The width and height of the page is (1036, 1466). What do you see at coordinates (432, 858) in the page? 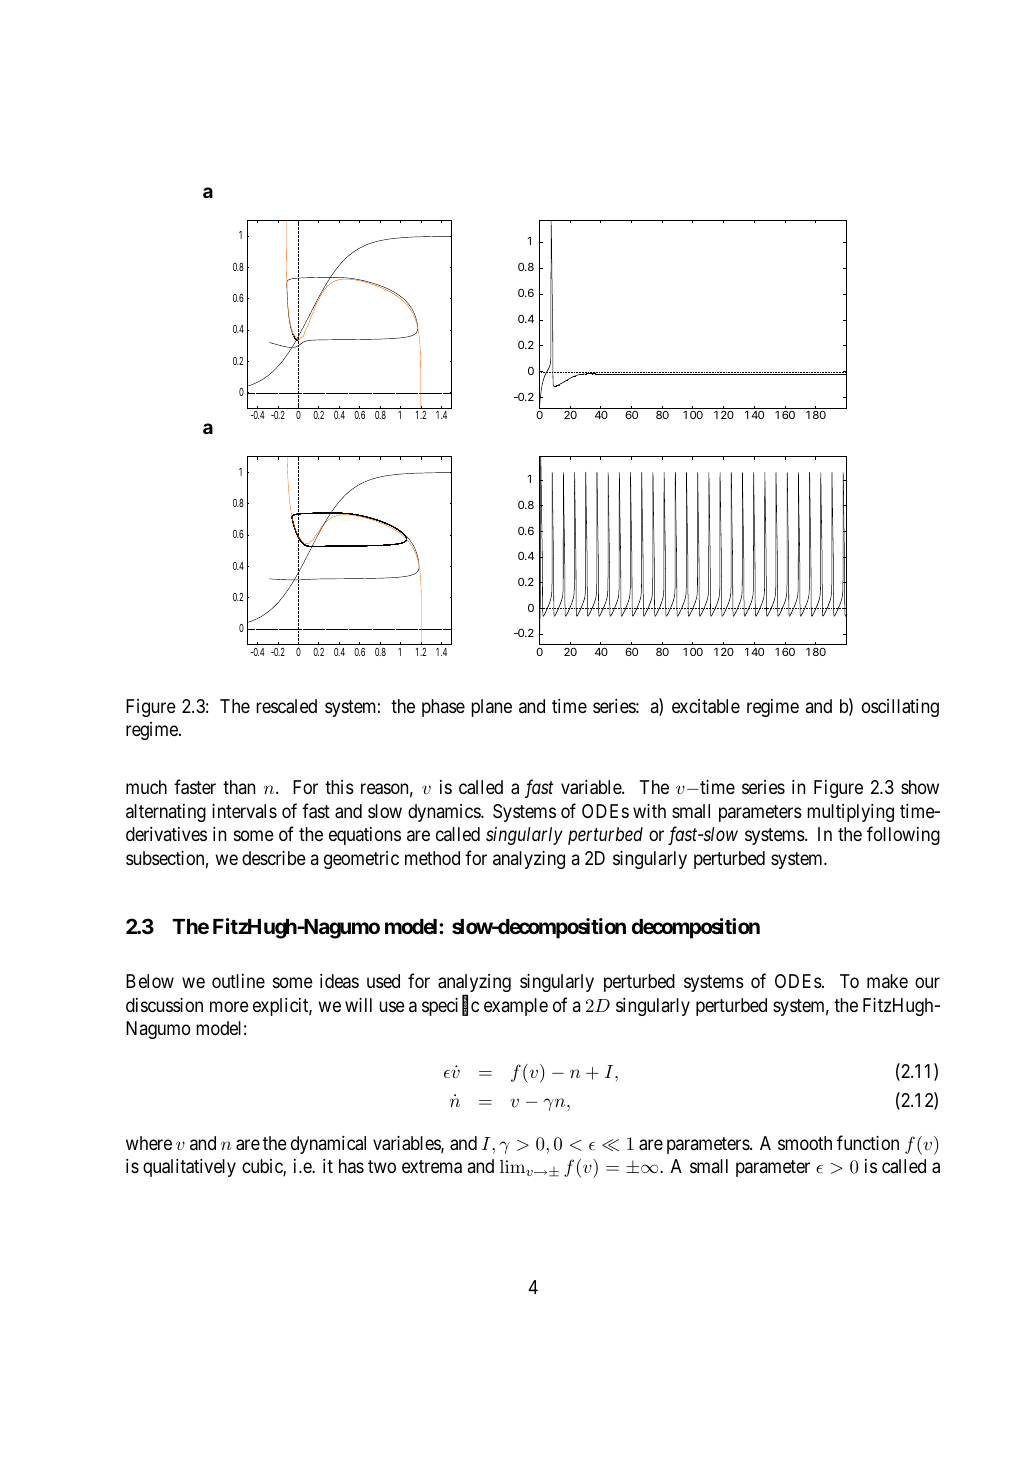
I see `method` at bounding box center [432, 858].
